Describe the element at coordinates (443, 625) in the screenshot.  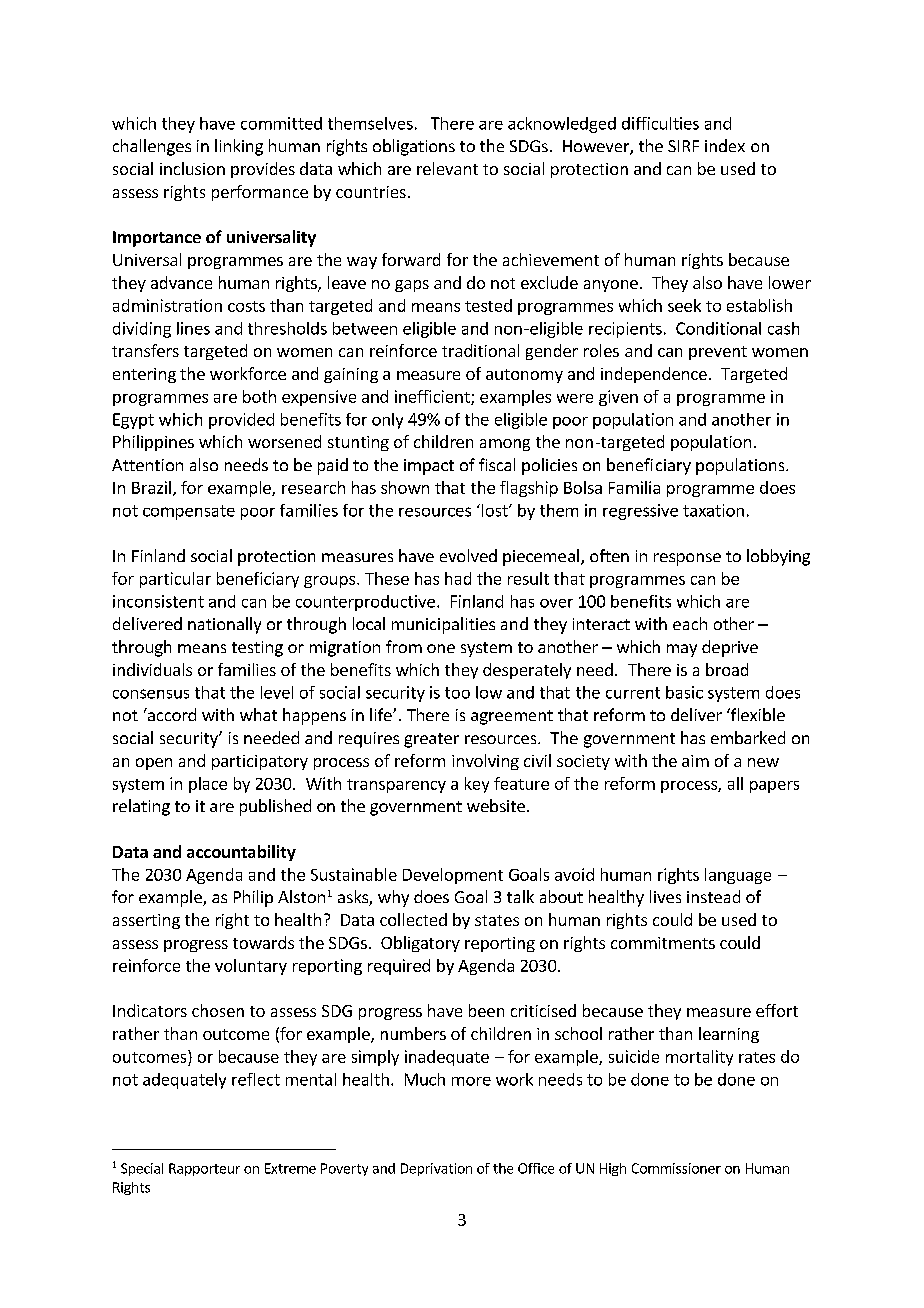
I see `municipalities` at that location.
